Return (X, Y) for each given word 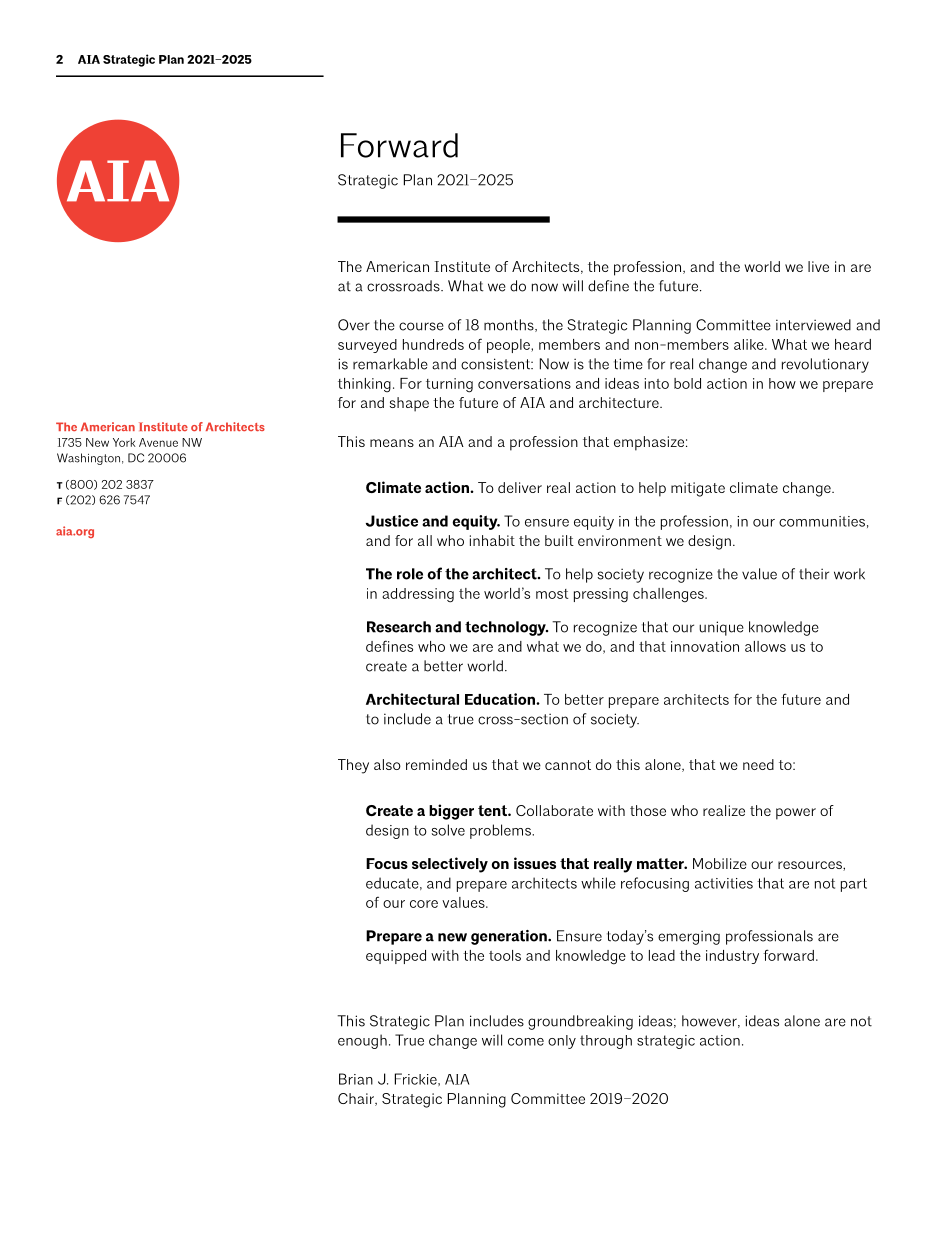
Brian (356, 1079)
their (814, 574)
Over (354, 325)
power (796, 814)
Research (399, 627)
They (353, 766)
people (509, 346)
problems (501, 831)
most (552, 594)
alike (750, 344)
